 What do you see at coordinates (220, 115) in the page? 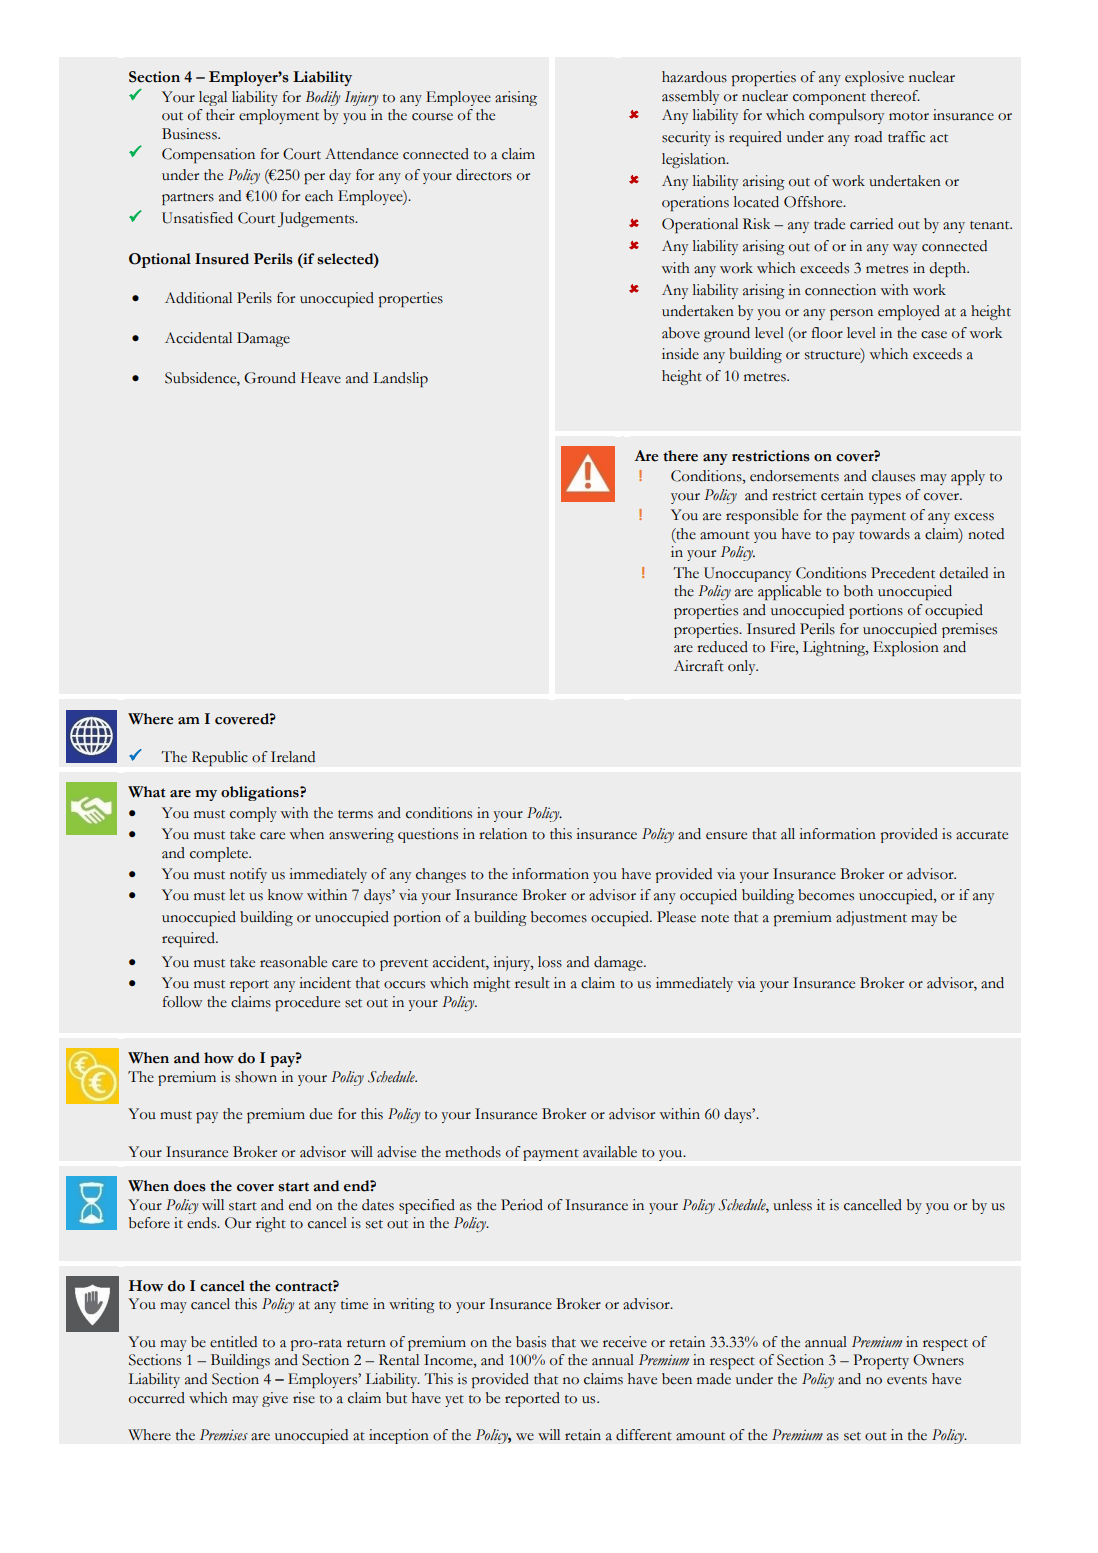
I see `their` at bounding box center [220, 115].
